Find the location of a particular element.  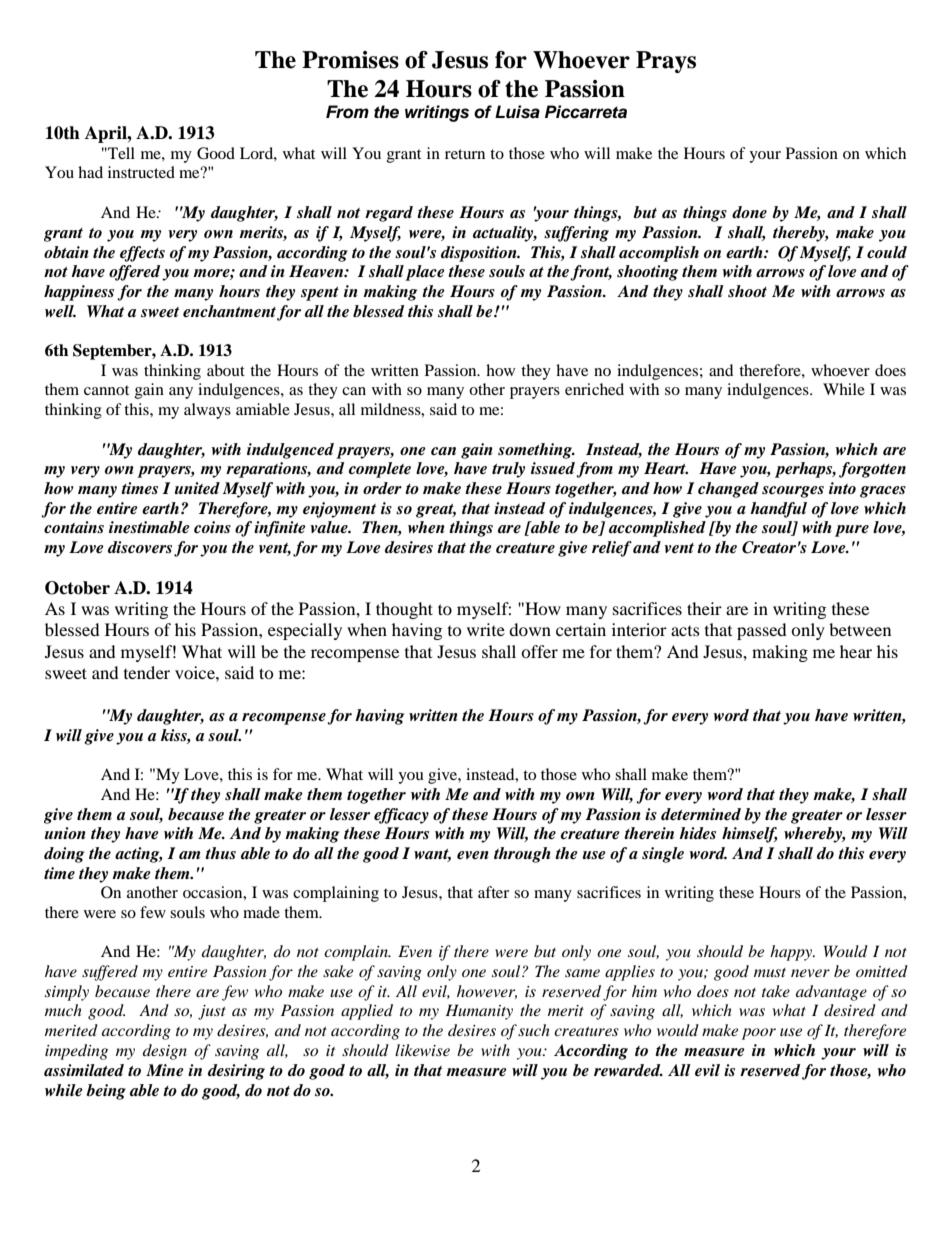

something is located at coordinates (536, 451).
